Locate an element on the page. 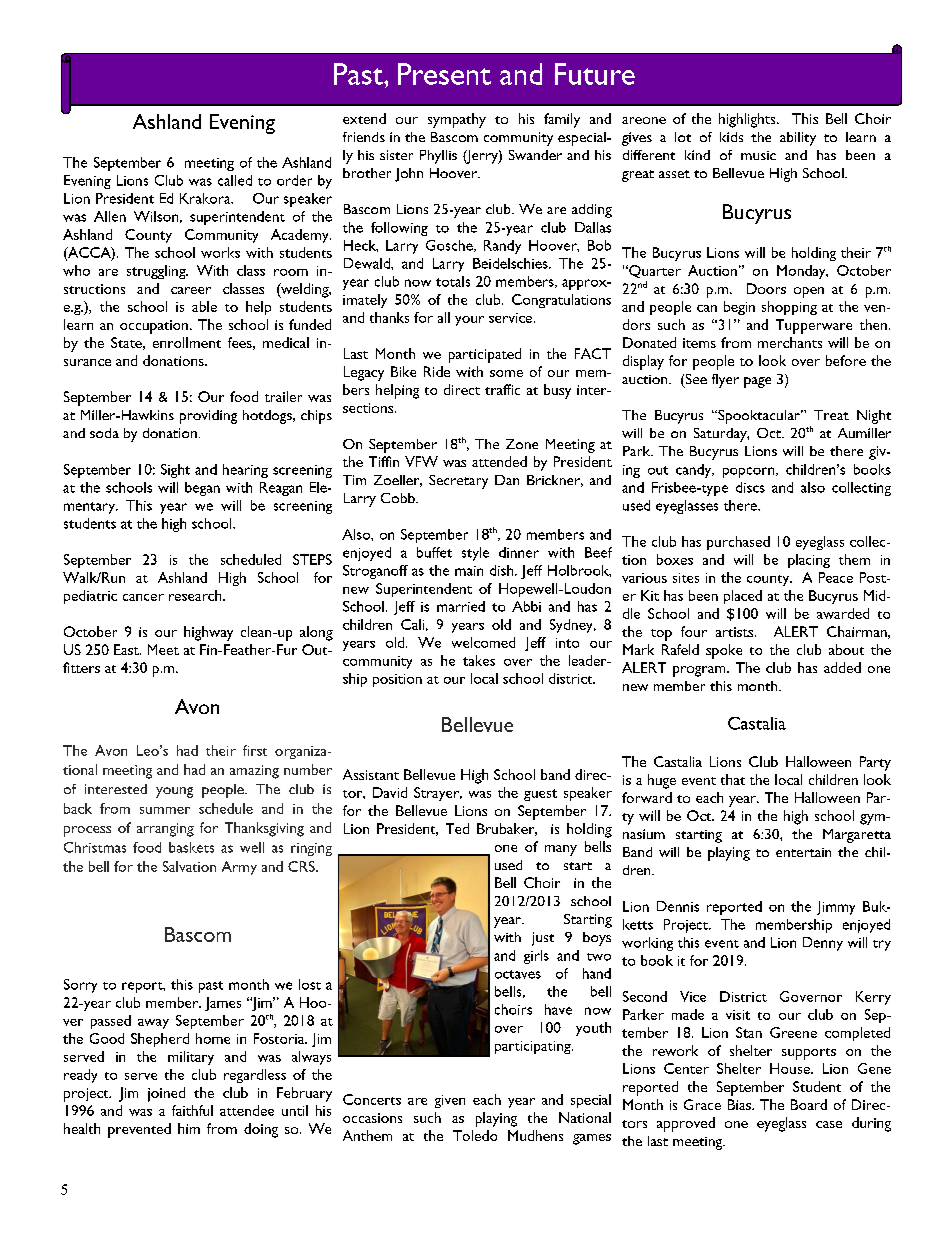 Image resolution: width=952 pixels, height=1233 pixels. merchants is located at coordinates (790, 342).
